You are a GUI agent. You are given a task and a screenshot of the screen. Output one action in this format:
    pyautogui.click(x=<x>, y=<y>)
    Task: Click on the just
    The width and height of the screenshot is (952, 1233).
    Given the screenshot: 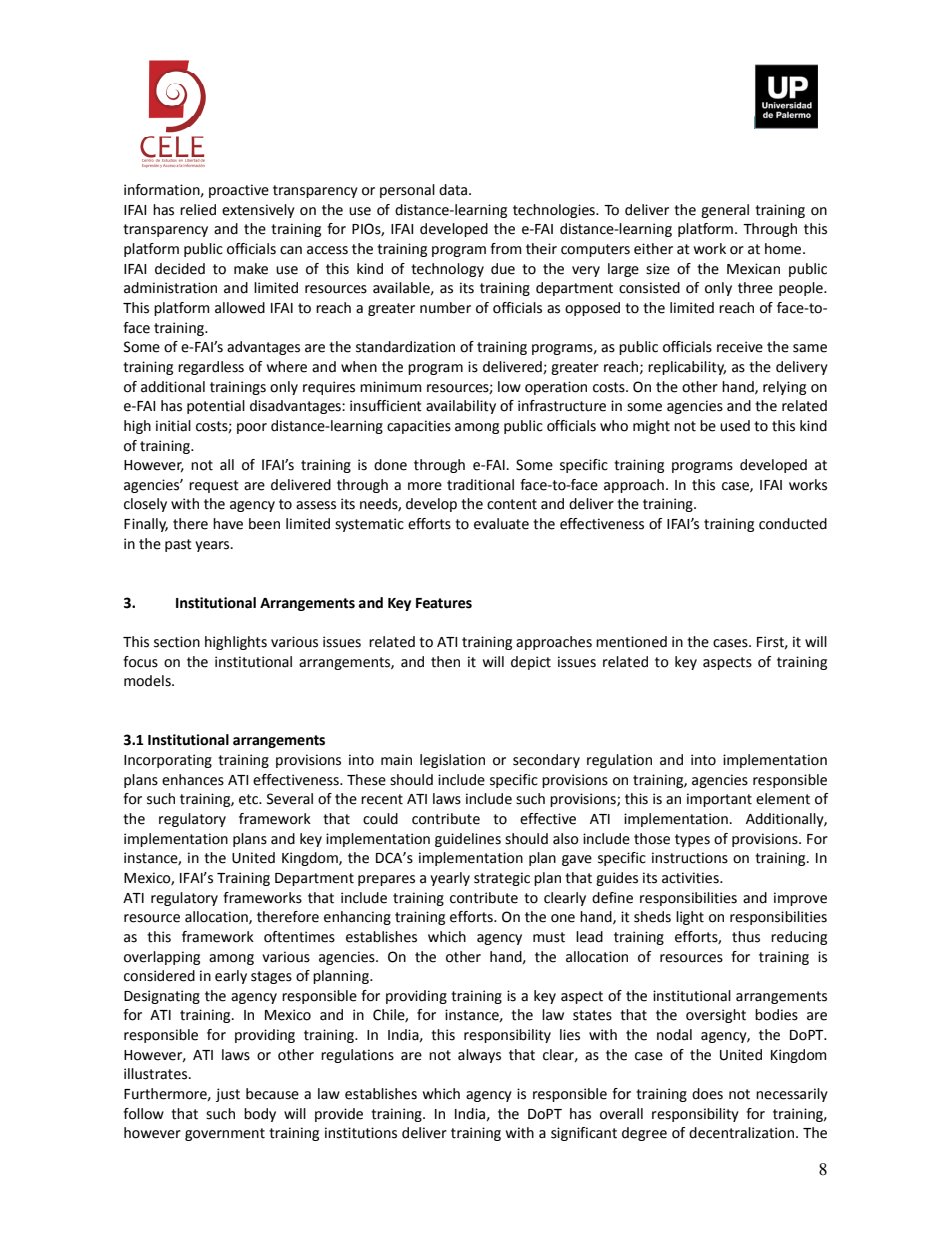 What is the action you would take?
    pyautogui.click(x=228, y=1095)
